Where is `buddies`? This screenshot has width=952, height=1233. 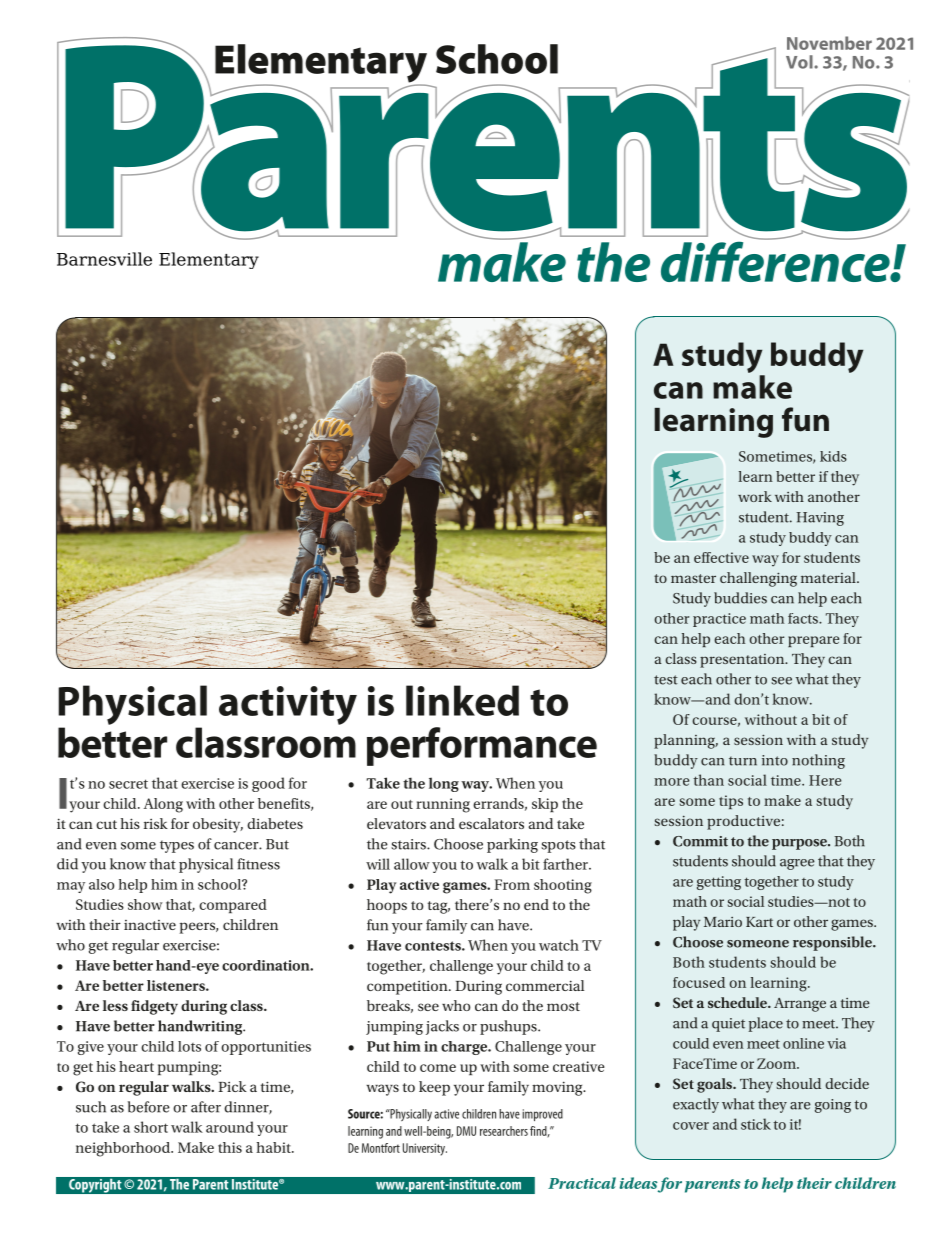 buddies is located at coordinates (740, 598).
